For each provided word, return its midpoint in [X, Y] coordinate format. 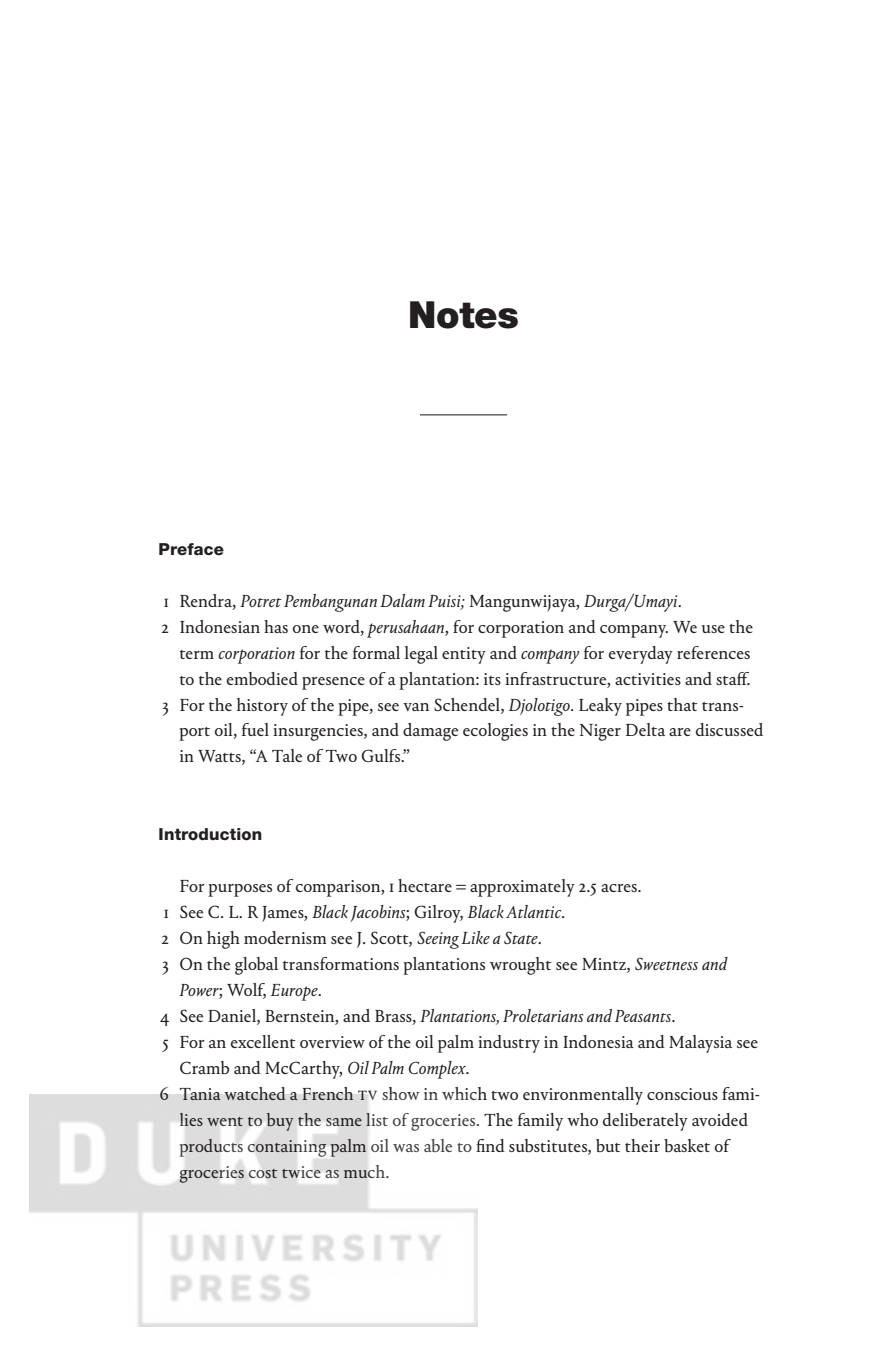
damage [430, 732]
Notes [464, 315]
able [438, 1145]
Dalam [402, 600]
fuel [255, 729]
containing [287, 1148]
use [713, 629]
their [642, 1145]
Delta [645, 729]
